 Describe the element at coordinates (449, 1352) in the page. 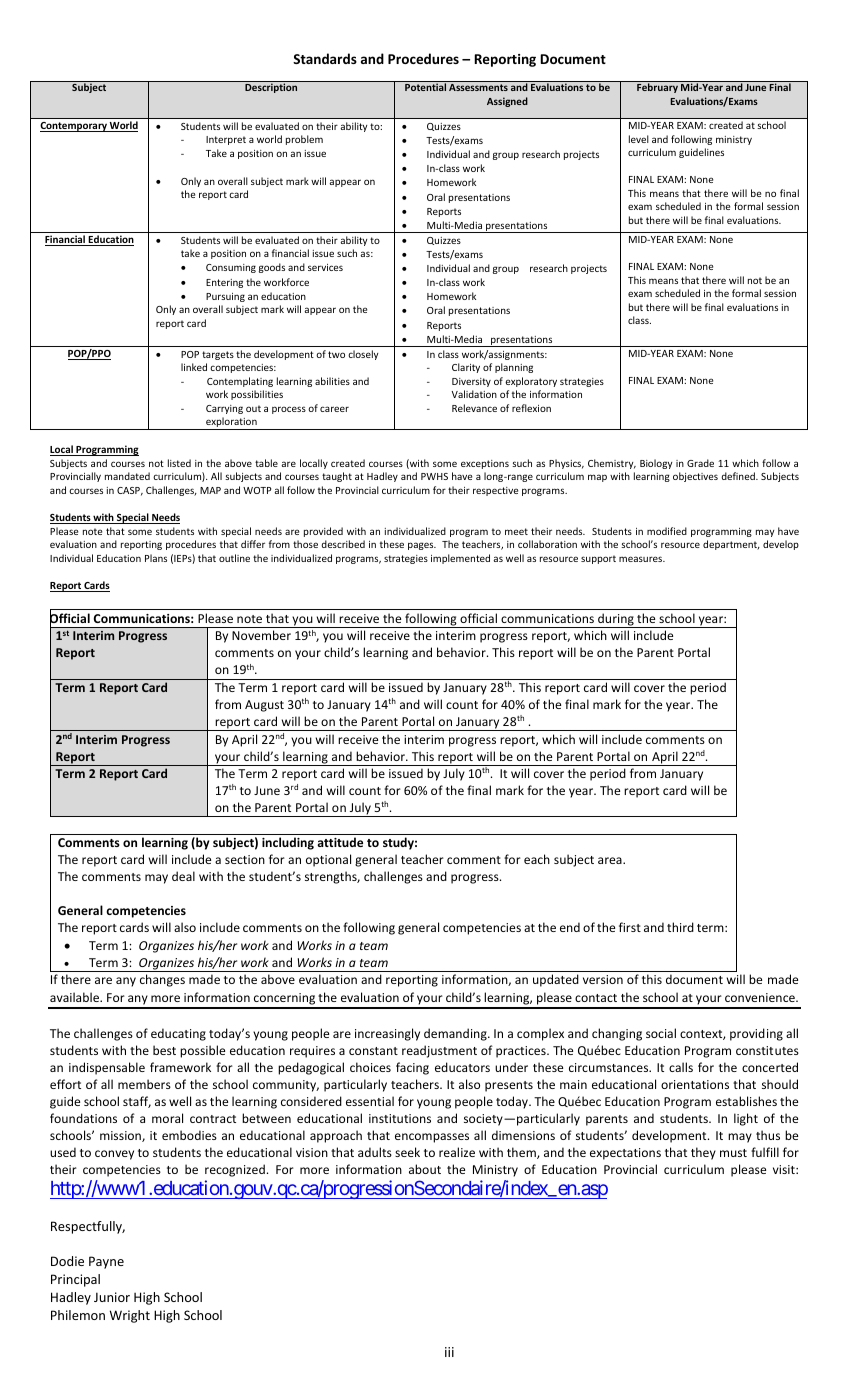

I see `iii` at that location.
